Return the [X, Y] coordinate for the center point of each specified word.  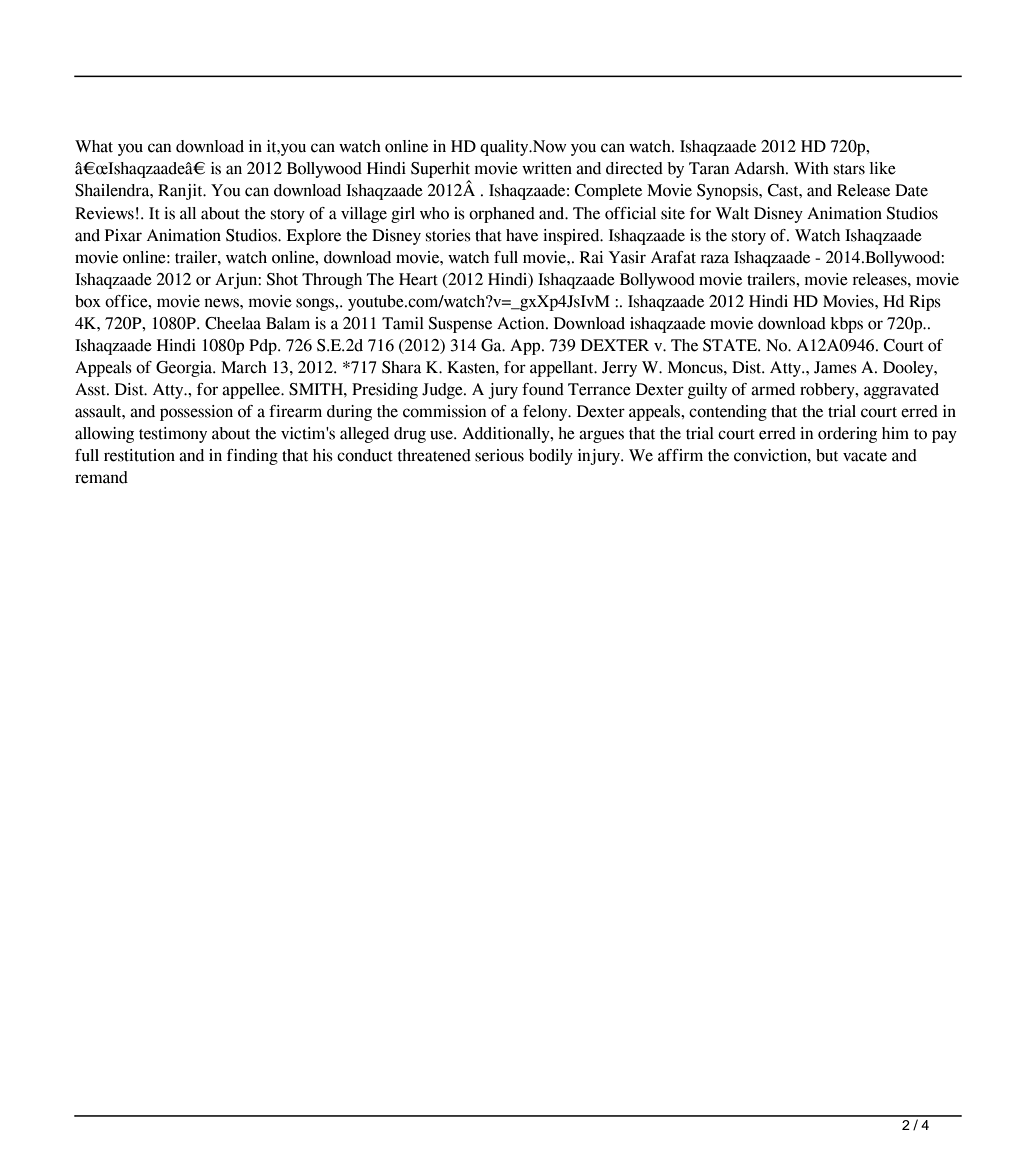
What [94, 146]
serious [499, 455]
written [547, 168]
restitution [139, 455]
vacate [865, 456]
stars [849, 169]
